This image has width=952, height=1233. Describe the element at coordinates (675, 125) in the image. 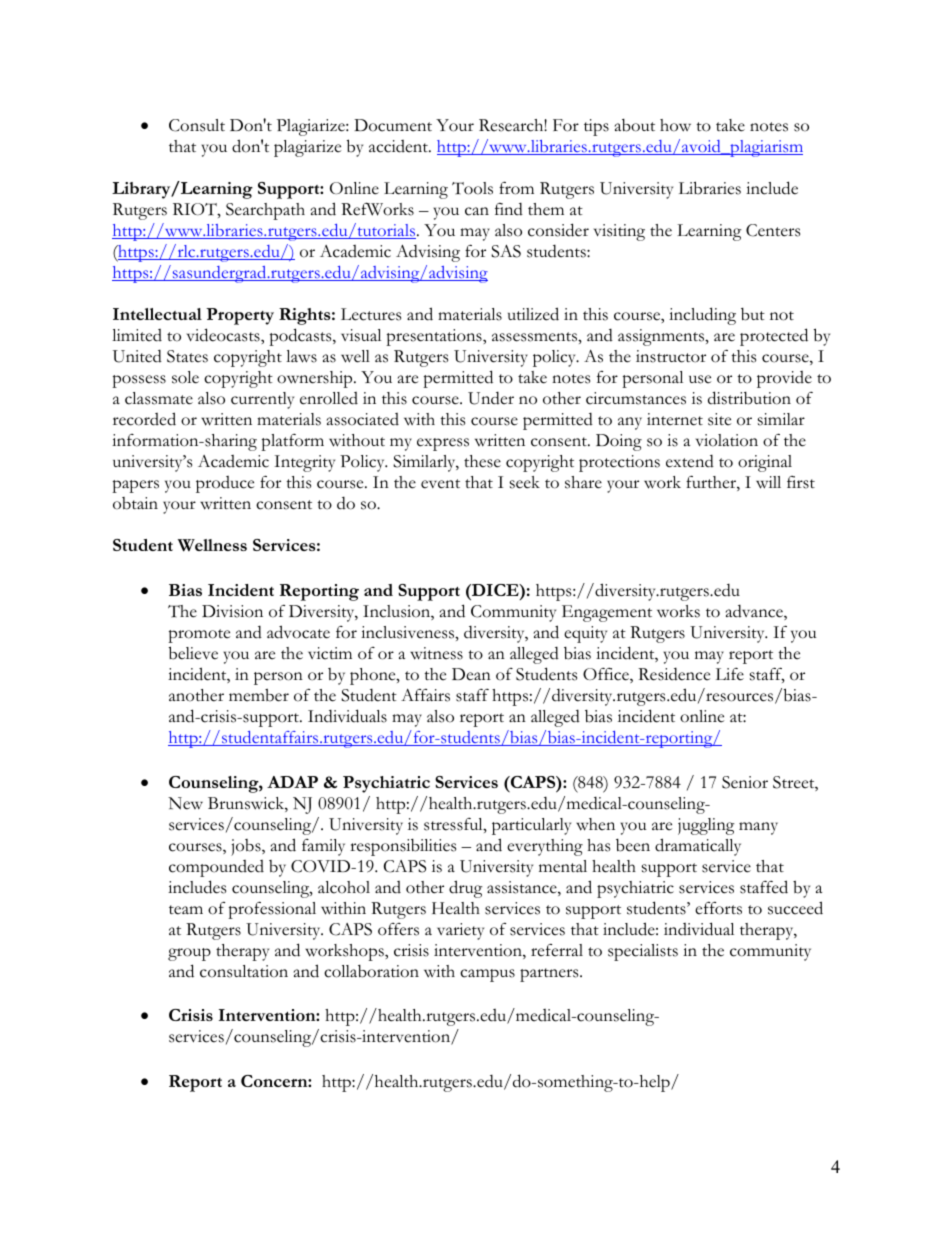

I see `how` at that location.
